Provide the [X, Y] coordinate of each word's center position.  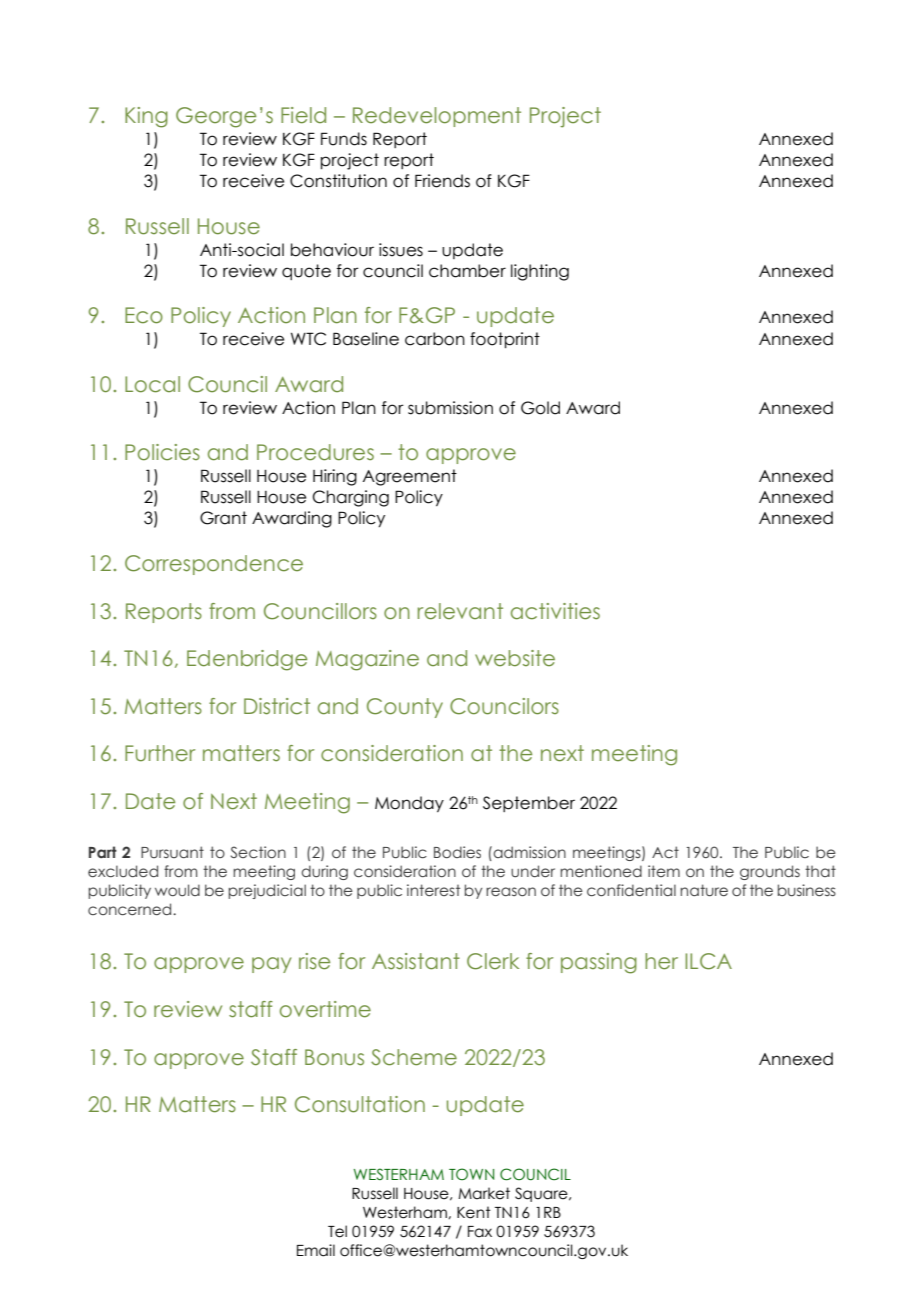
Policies [162, 452]
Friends [442, 181]
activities [555, 611]
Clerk [493, 961]
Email [316, 1250]
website [515, 658]
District [277, 706]
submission [450, 408]
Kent [474, 1212]
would [177, 890]
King [146, 117]
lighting [540, 272]
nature [704, 890]
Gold [540, 408]
